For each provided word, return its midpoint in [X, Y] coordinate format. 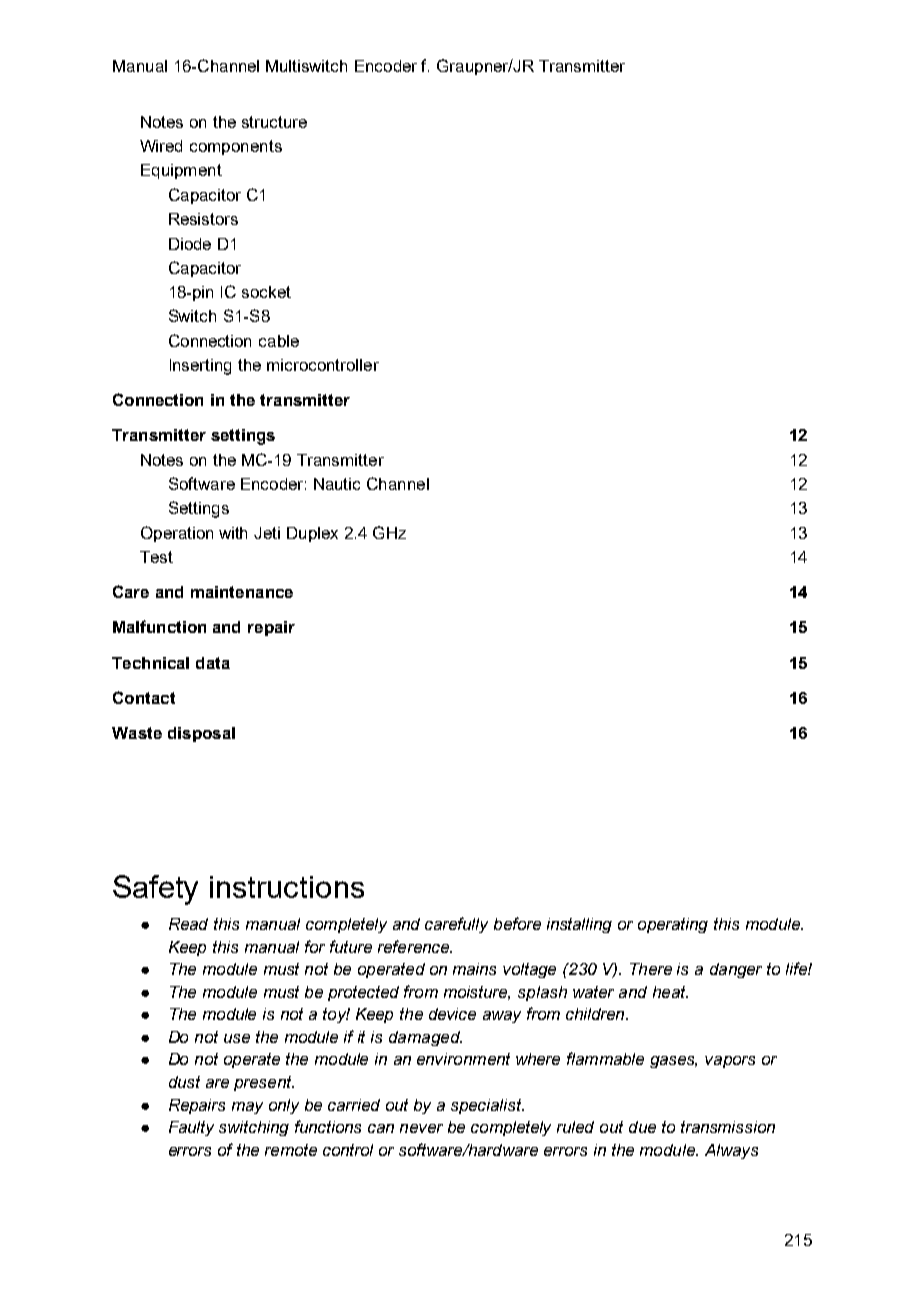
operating [673, 925]
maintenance [242, 592]
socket [266, 292]
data [213, 663]
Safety [155, 890]
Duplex [312, 534]
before [517, 923]
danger [736, 970]
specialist [487, 1106]
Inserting [200, 367]
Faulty [191, 1128]
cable [279, 341]
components [236, 147]
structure [274, 122]
